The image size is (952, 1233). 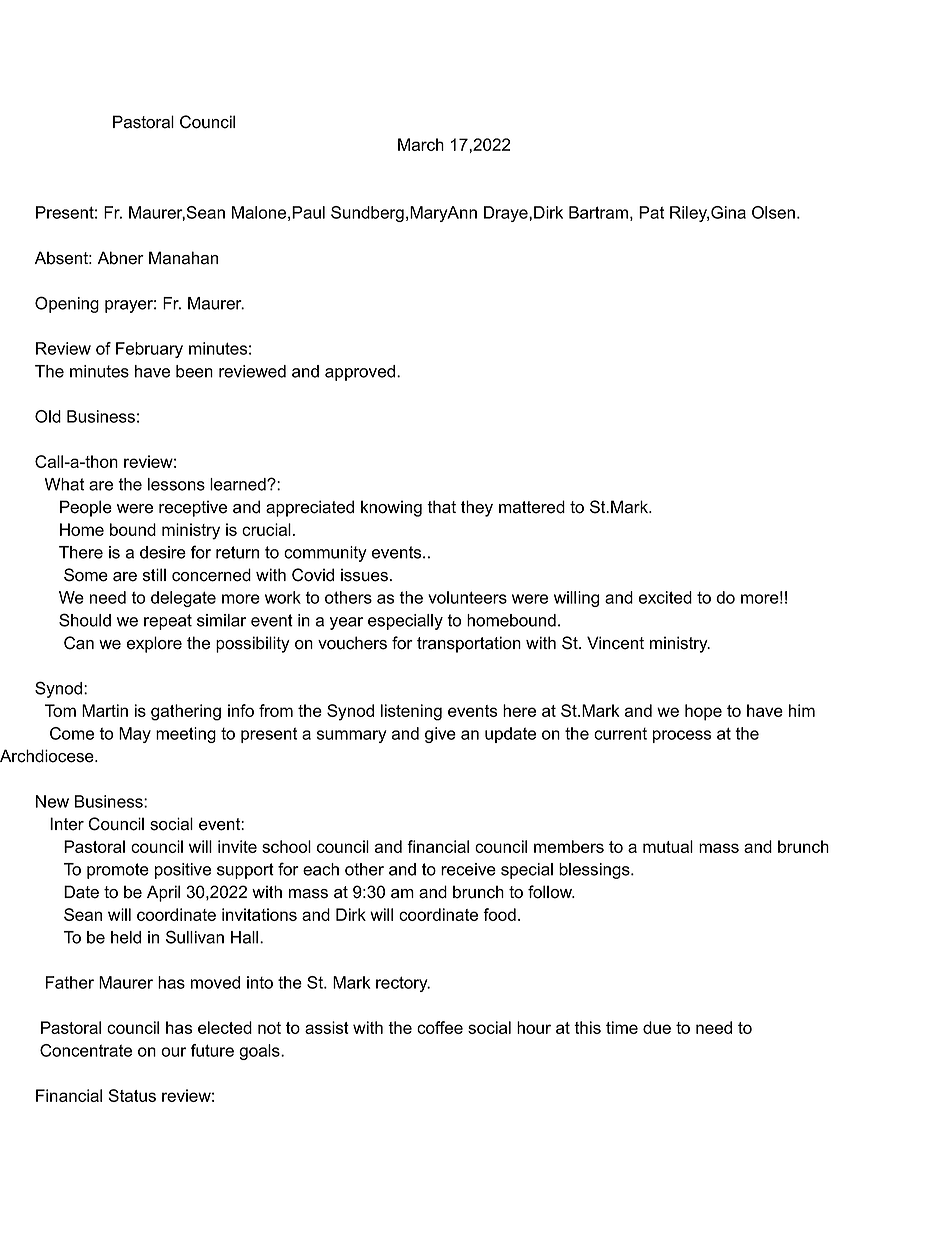 I want to click on repeat, so click(x=168, y=622).
